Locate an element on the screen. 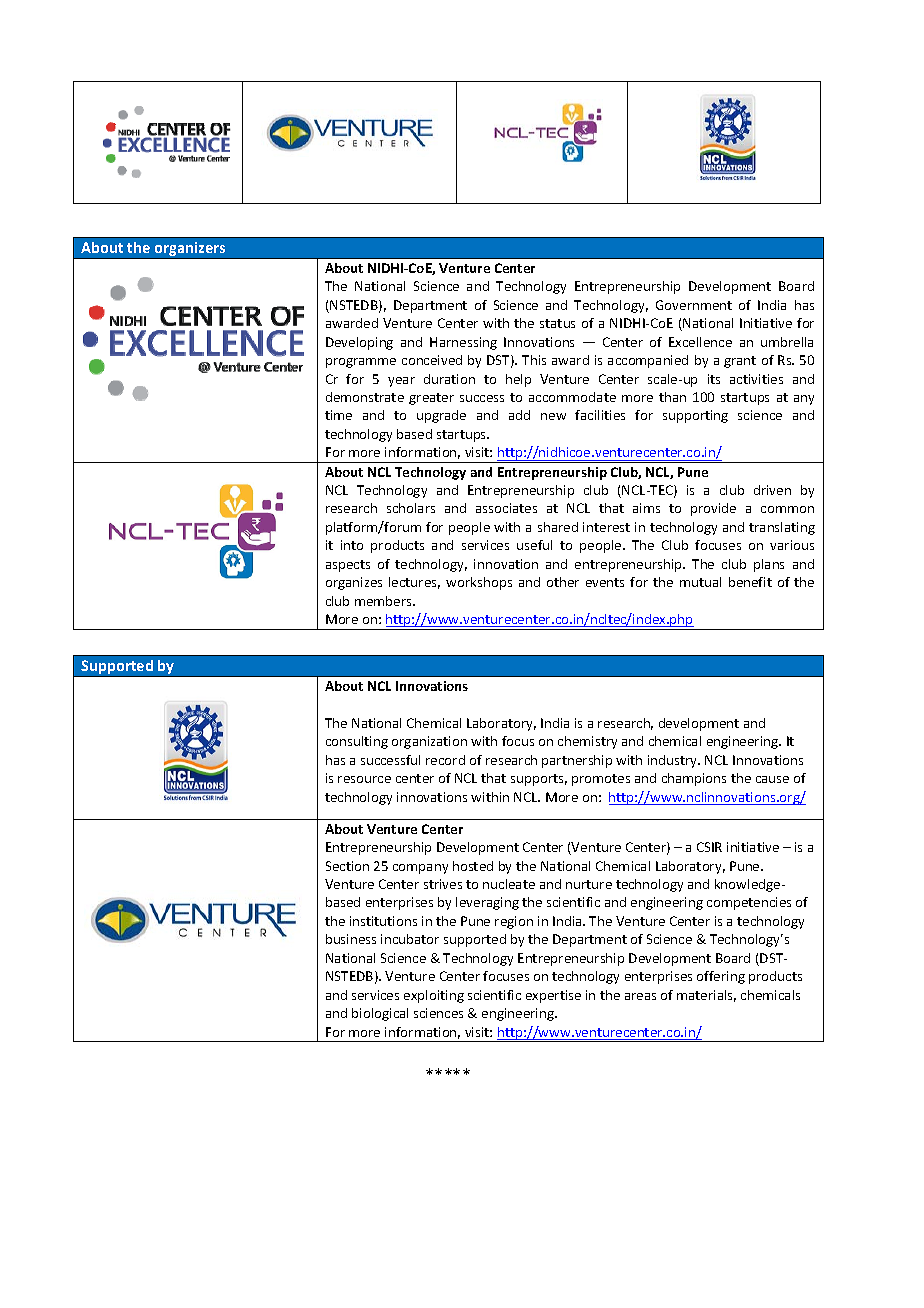 This screenshot has height=1308, width=924. status is located at coordinates (557, 323).
